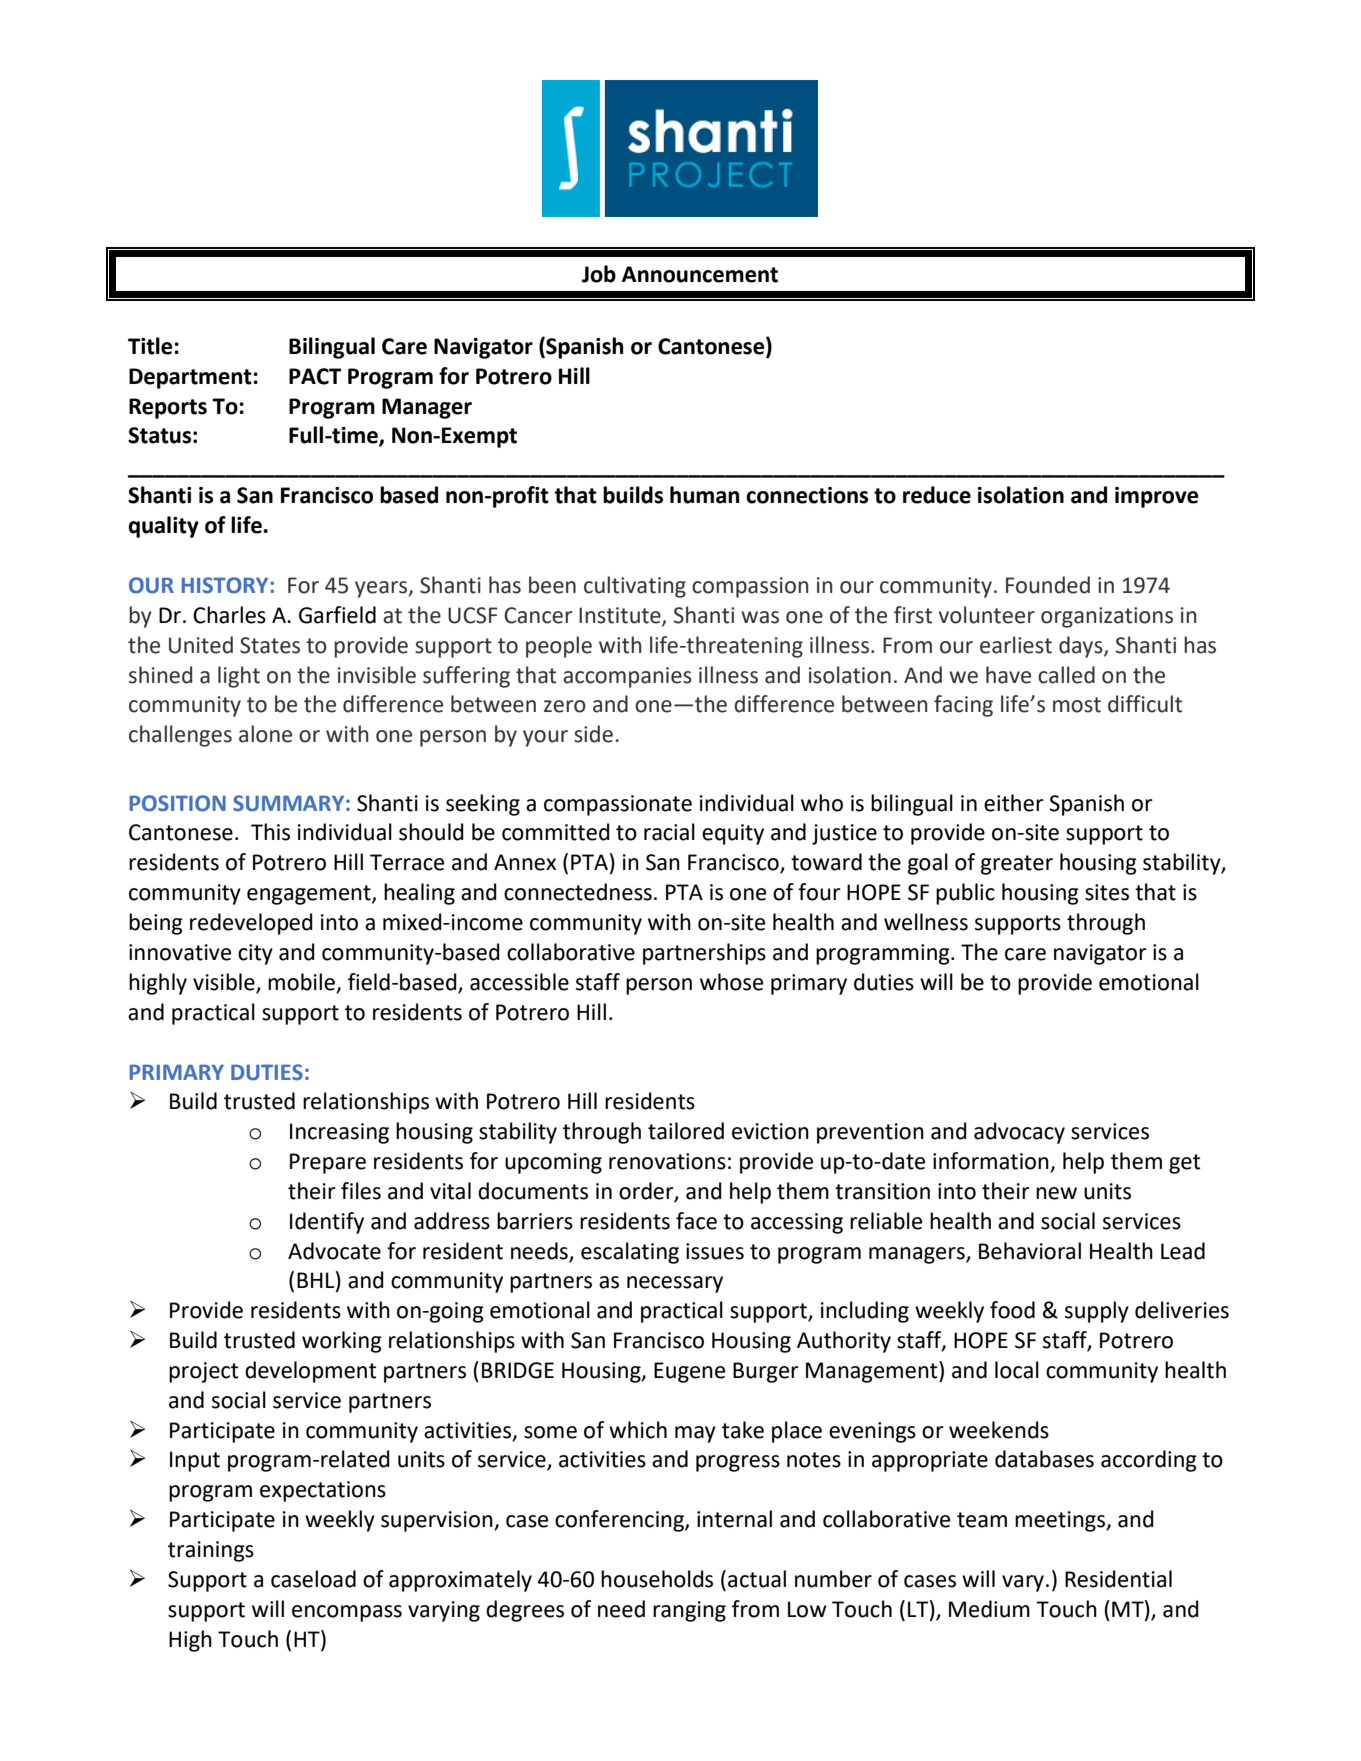 This screenshot has width=1361, height=1761. I want to click on advocacy, so click(1019, 1133).
